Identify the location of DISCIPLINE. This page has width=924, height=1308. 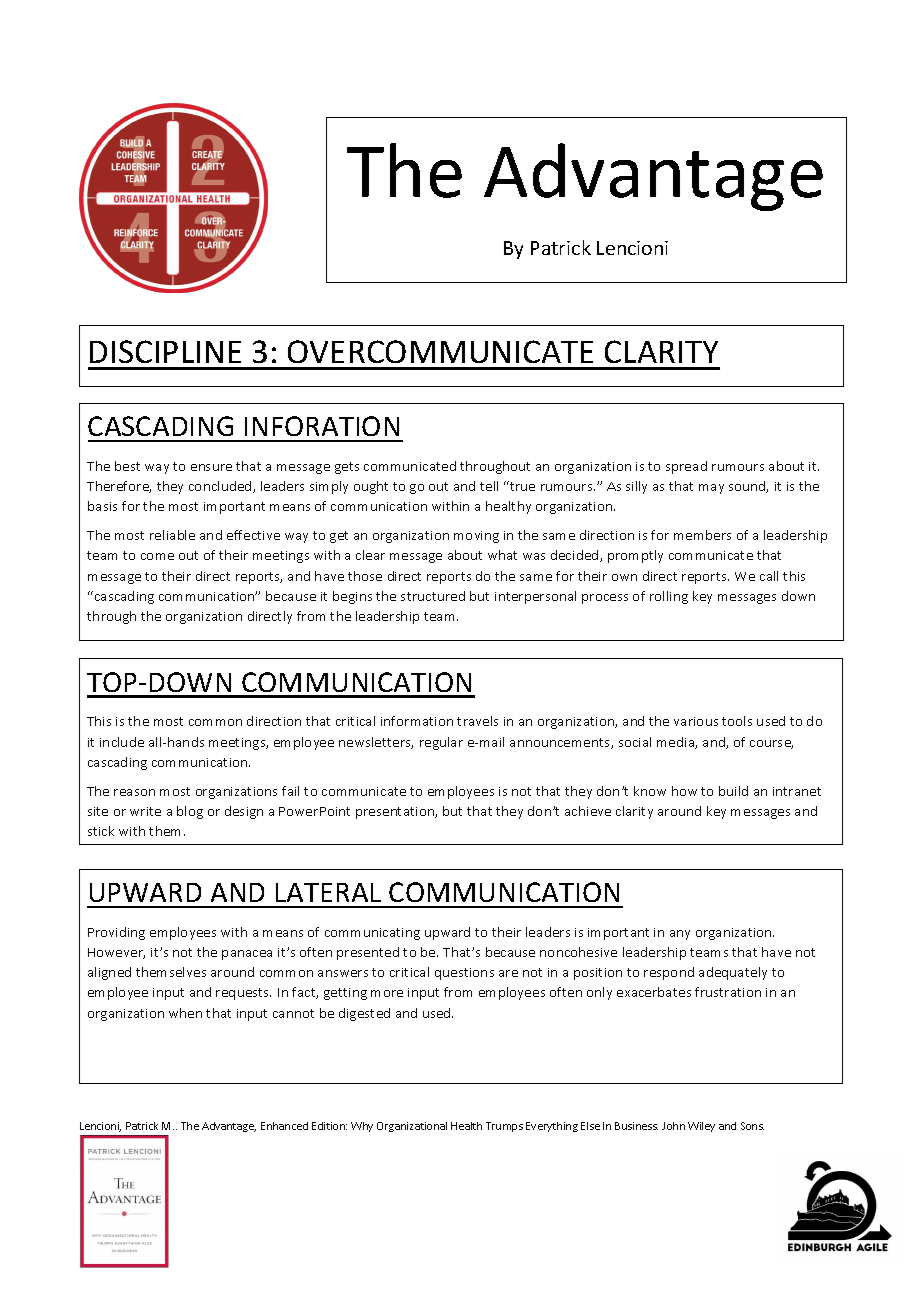
(165, 351).
